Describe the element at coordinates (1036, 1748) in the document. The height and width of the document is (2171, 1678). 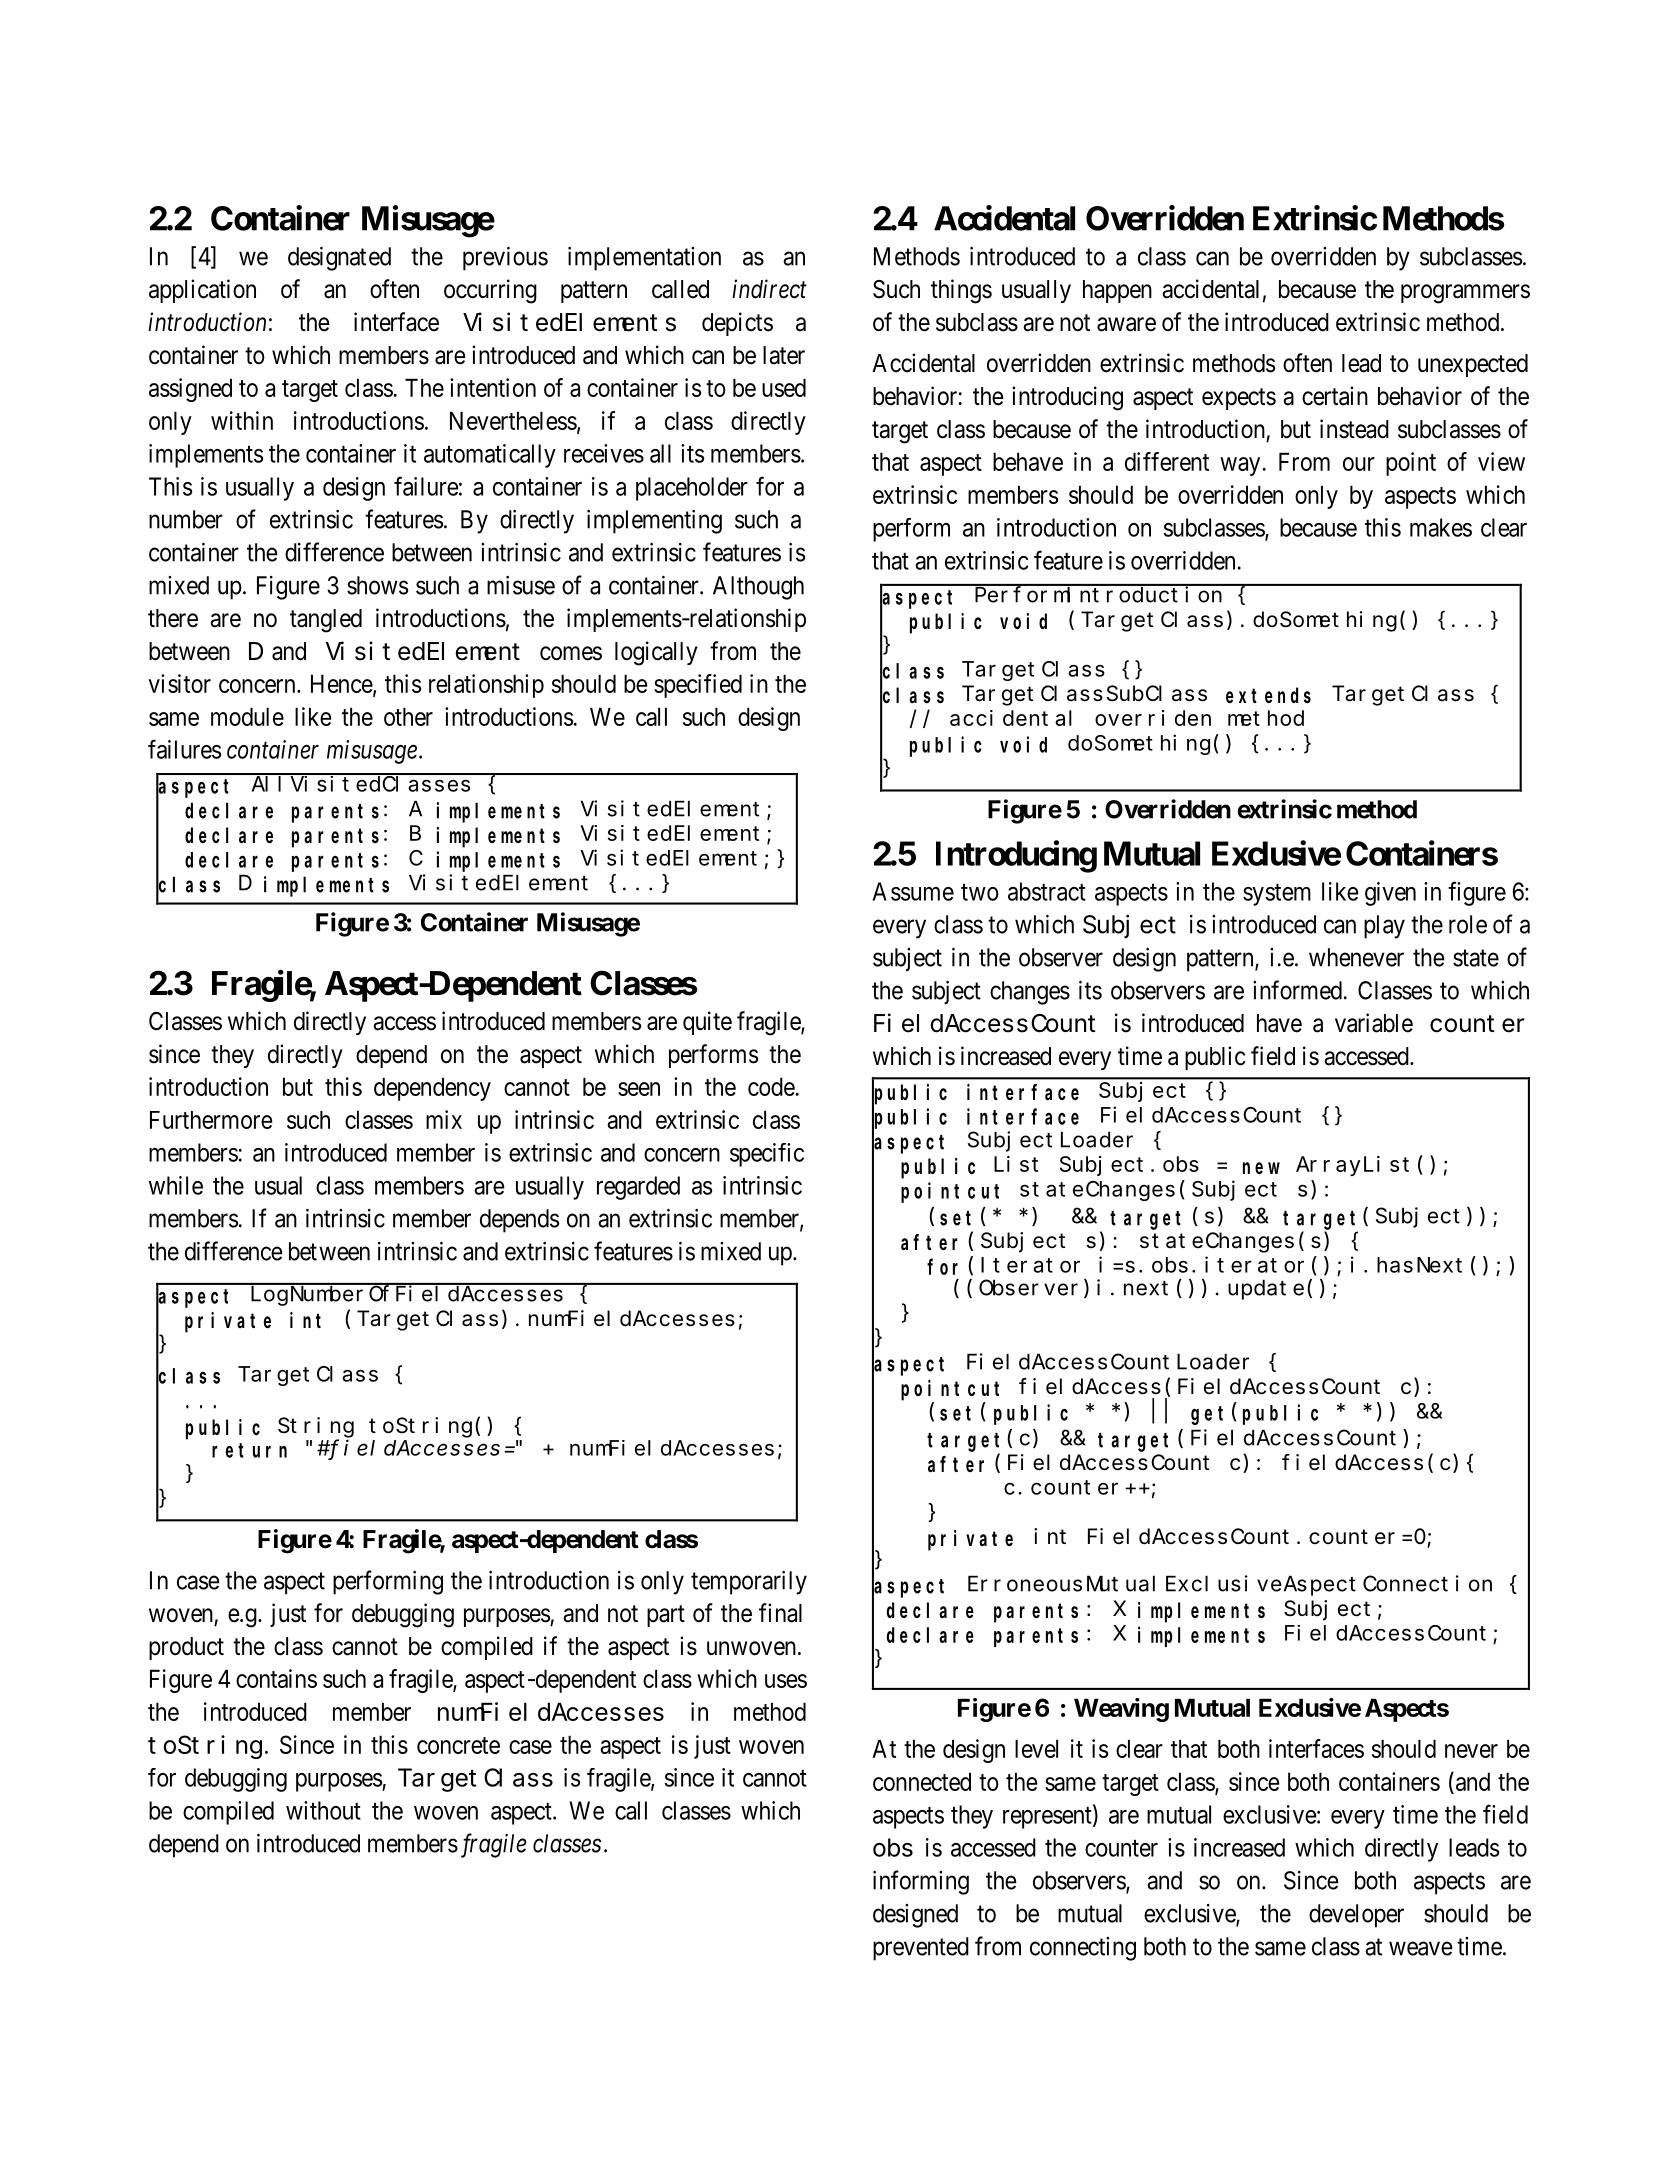
I see `level` at that location.
